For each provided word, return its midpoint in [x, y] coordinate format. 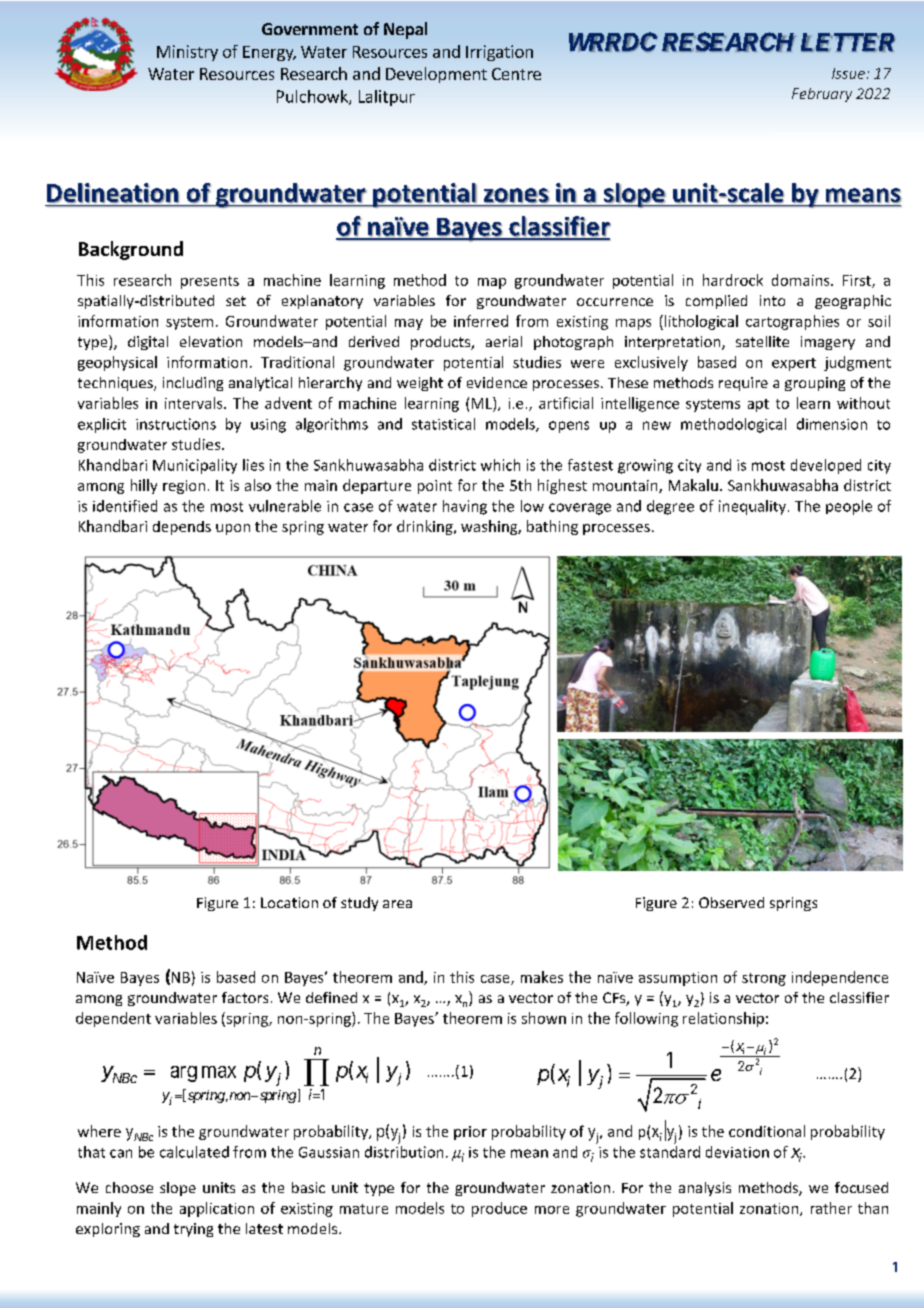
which [500, 465]
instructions [176, 424]
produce [499, 1209]
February [822, 95]
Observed [731, 902]
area [397, 904]
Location [289, 902]
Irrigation [499, 53]
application [217, 1209]
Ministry [187, 53]
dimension [832, 424]
